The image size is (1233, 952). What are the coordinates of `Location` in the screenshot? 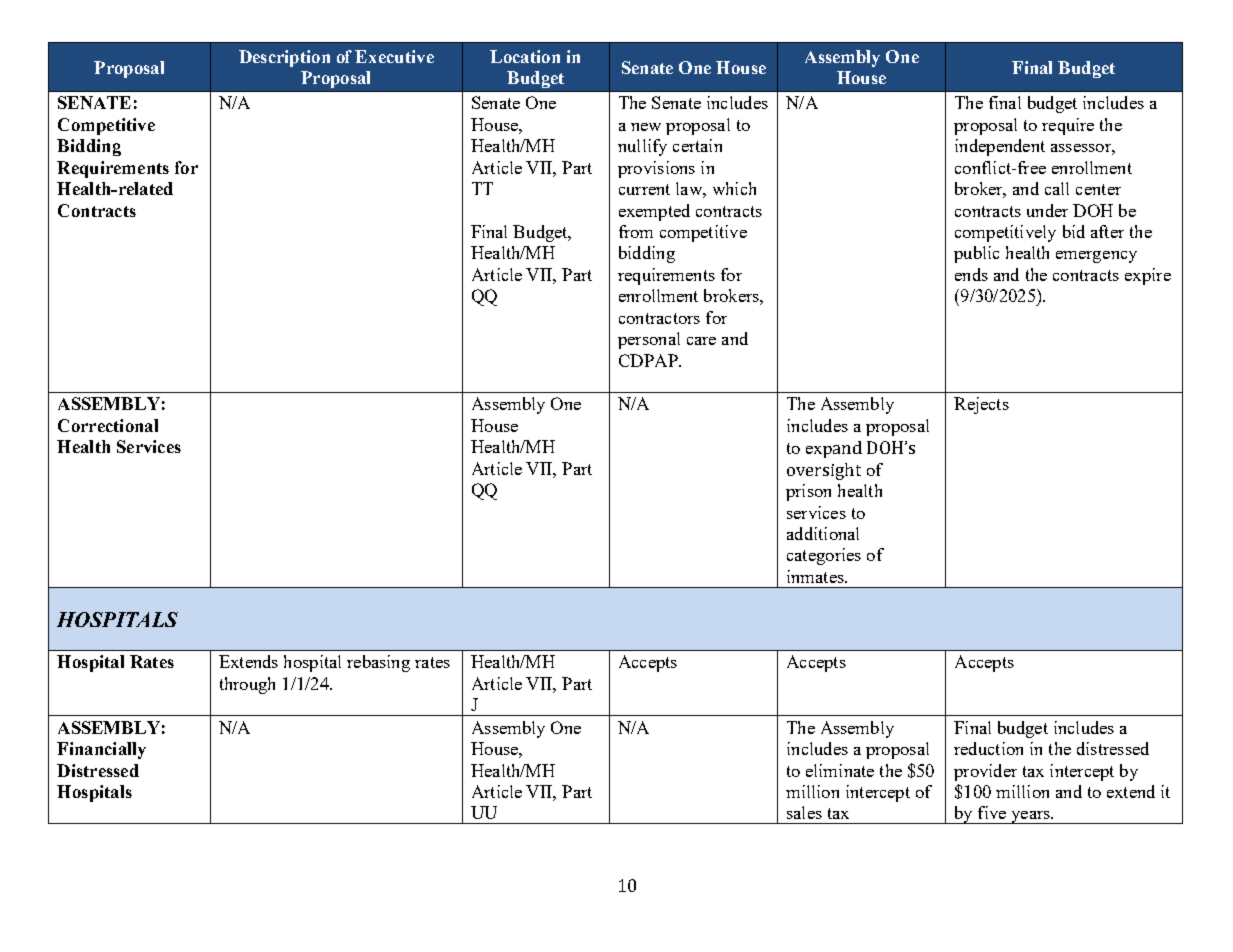 It's located at (525, 56).
